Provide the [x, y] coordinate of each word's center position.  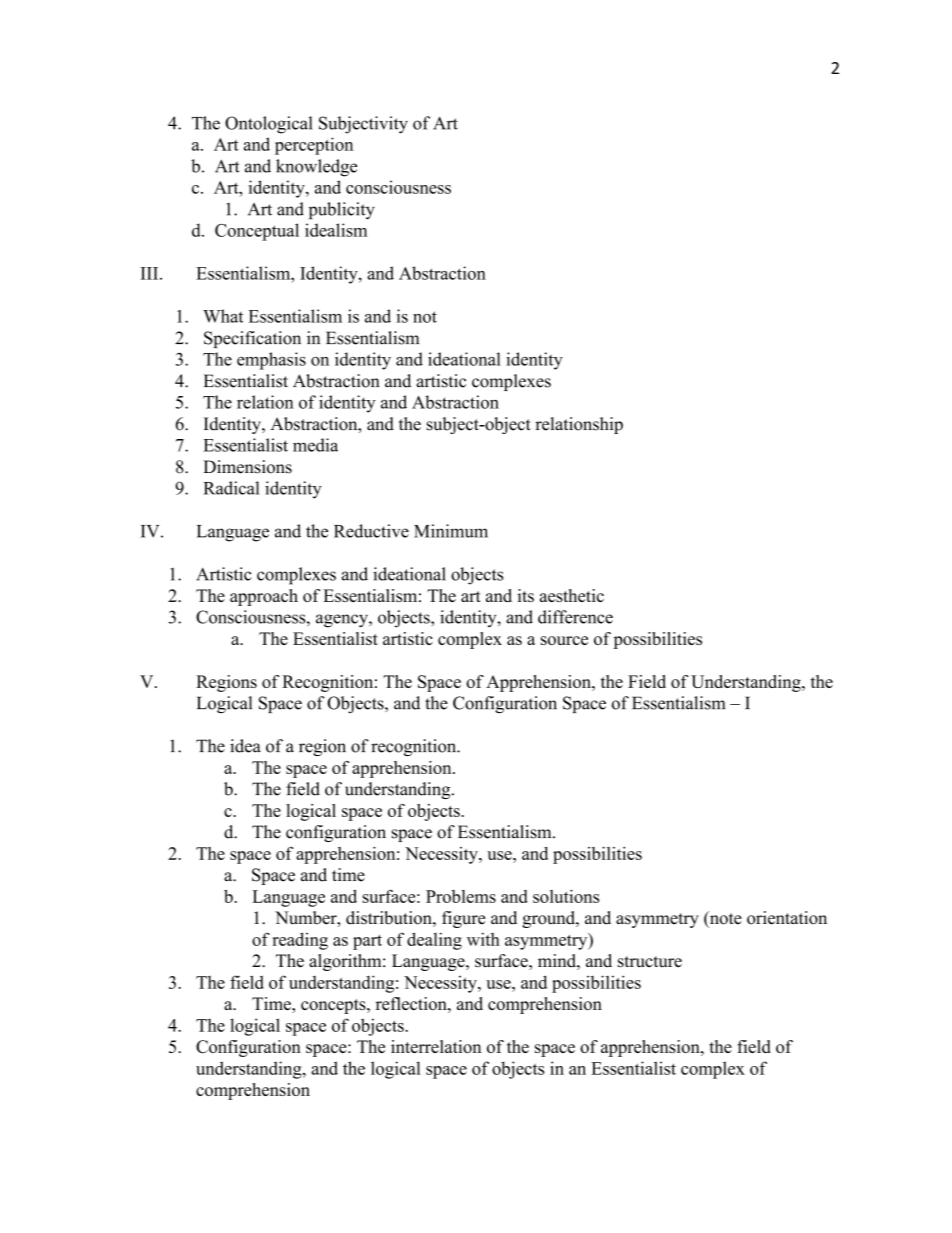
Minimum [451, 531]
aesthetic [572, 595]
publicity [342, 211]
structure [650, 962]
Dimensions [247, 467]
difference [575, 617]
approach [264, 597]
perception [314, 146]
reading [300, 941]
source [564, 640]
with [483, 939]
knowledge [316, 168]
